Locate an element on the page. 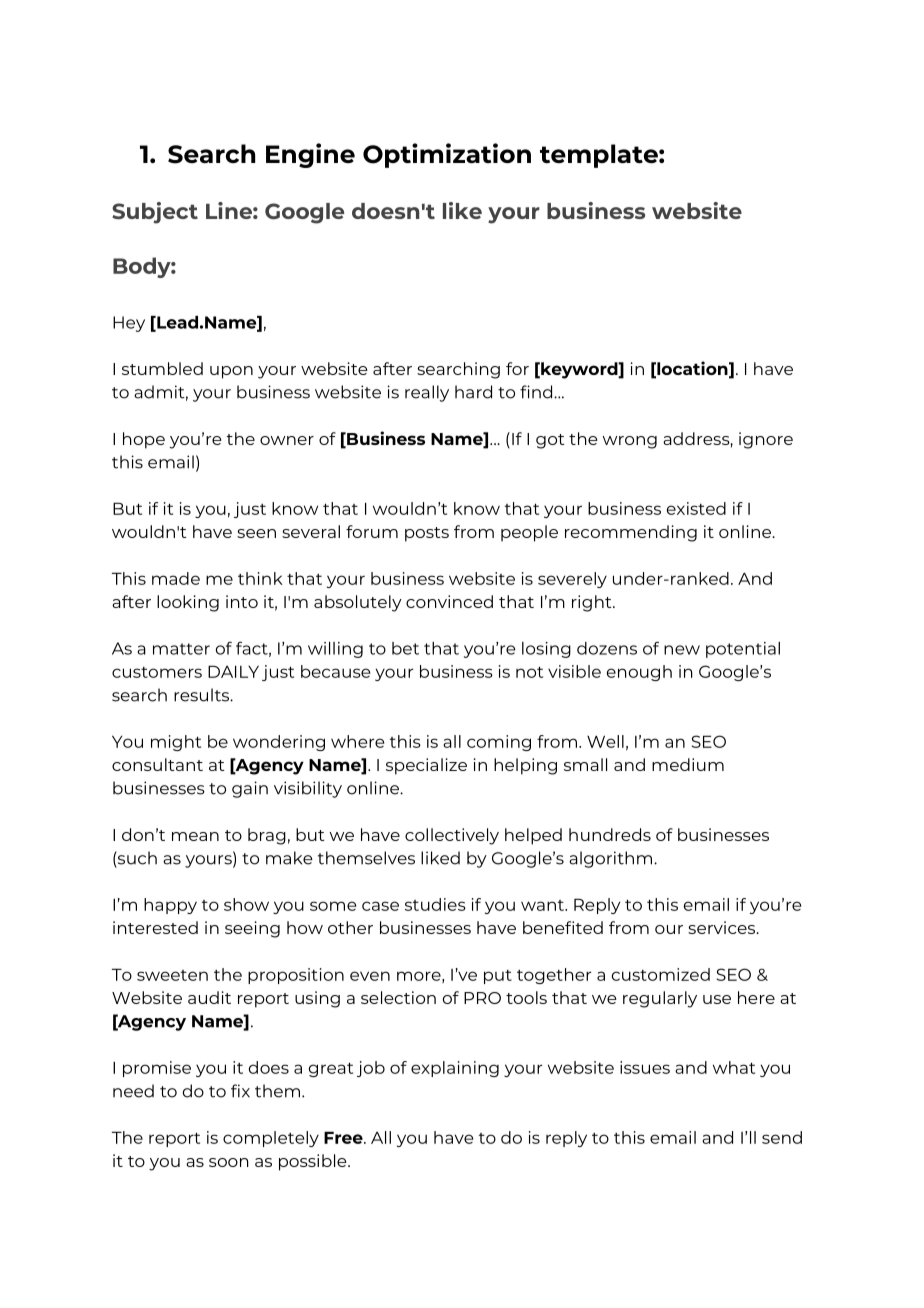 The image size is (924, 1308). specialize is located at coordinates (426, 766).
